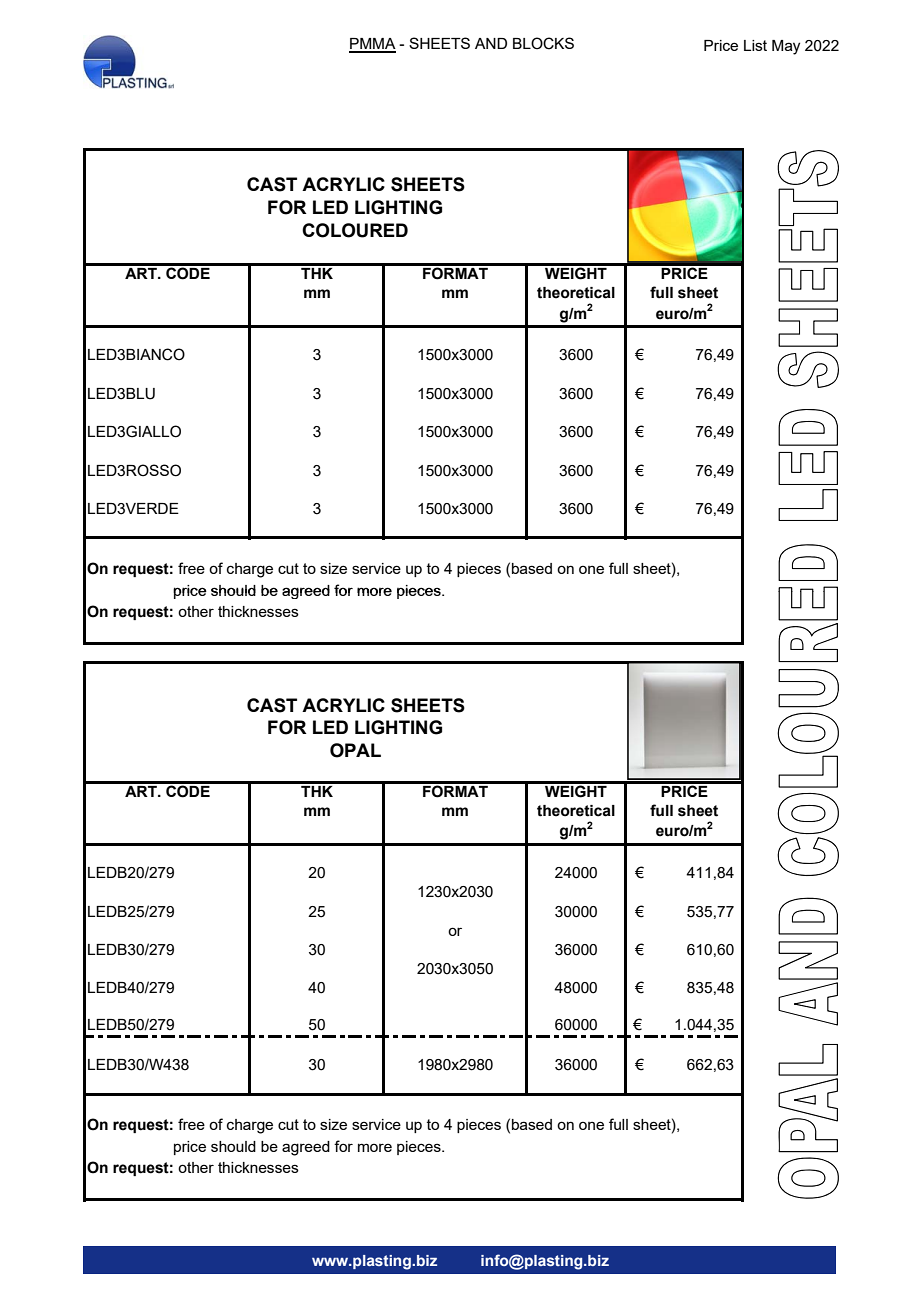 Image resolution: width=924 pixels, height=1308 pixels. I want to click on PMMA, so click(372, 45).
